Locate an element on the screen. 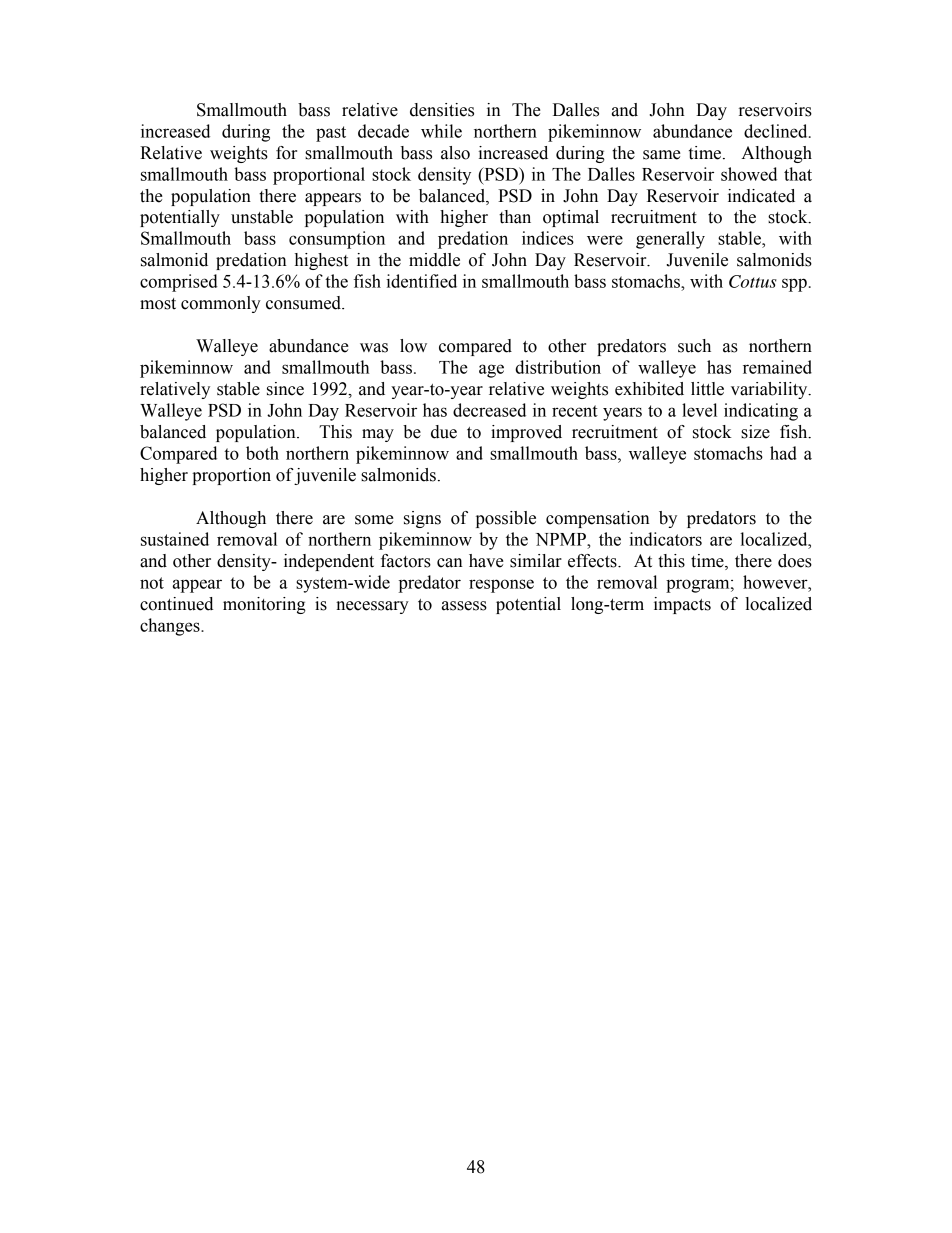  since is located at coordinates (285, 389).
